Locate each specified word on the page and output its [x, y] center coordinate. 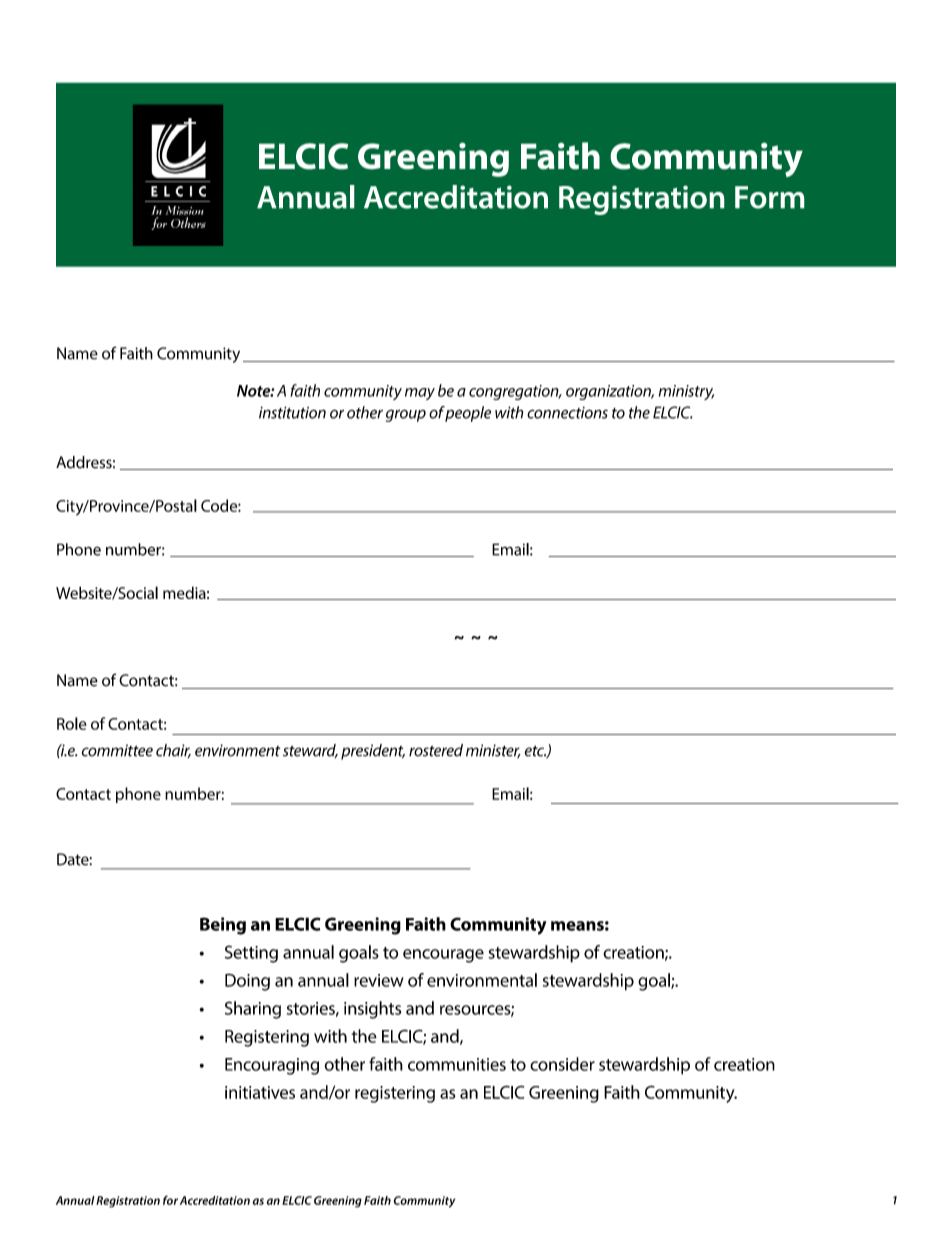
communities [457, 1064]
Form [770, 197]
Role [72, 723]
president [373, 752]
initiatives [260, 1092]
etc [536, 751]
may [420, 394]
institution [292, 412]
